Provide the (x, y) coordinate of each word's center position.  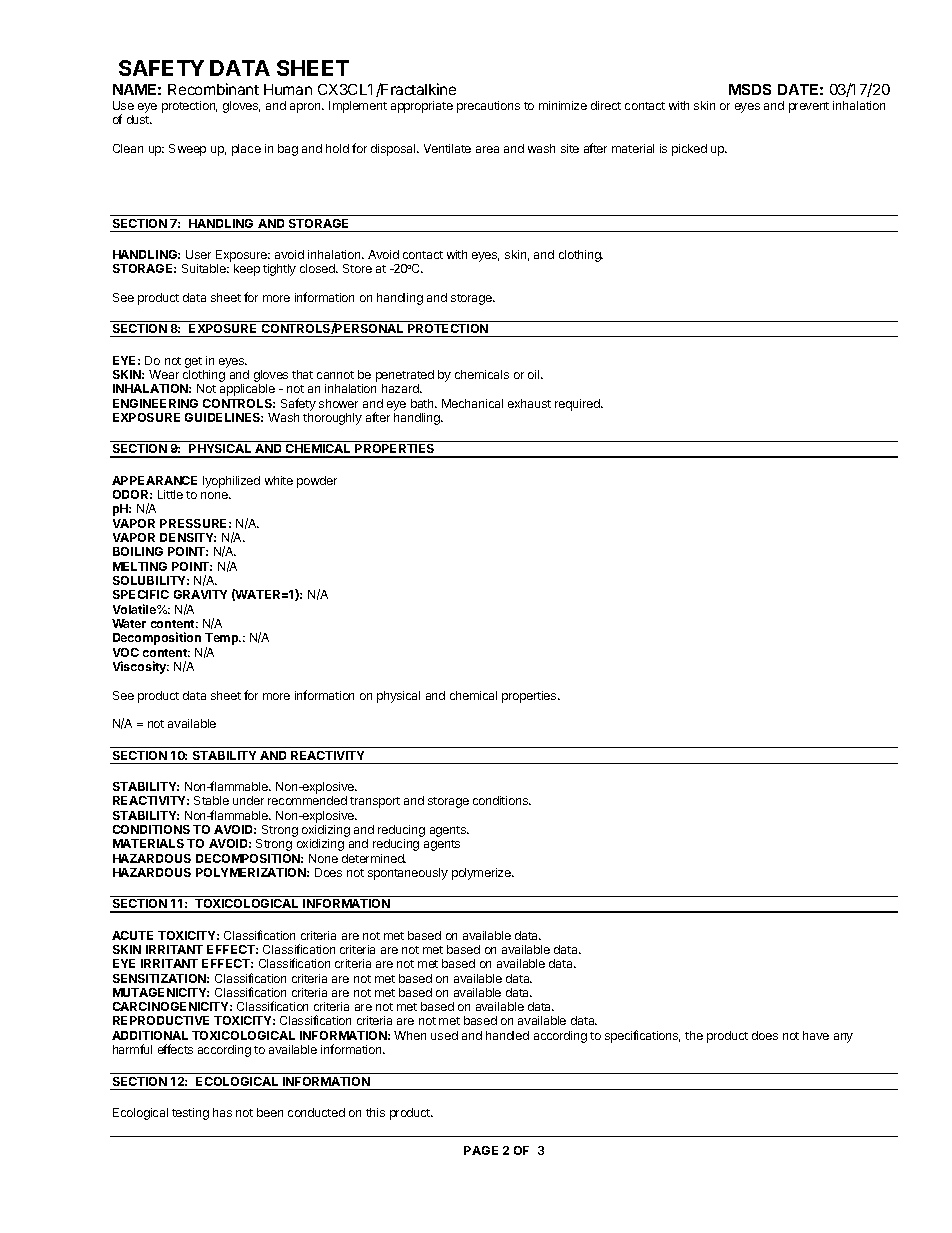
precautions (488, 107)
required (578, 405)
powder (317, 482)
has (222, 1112)
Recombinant (213, 89)
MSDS (750, 89)
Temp (223, 640)
